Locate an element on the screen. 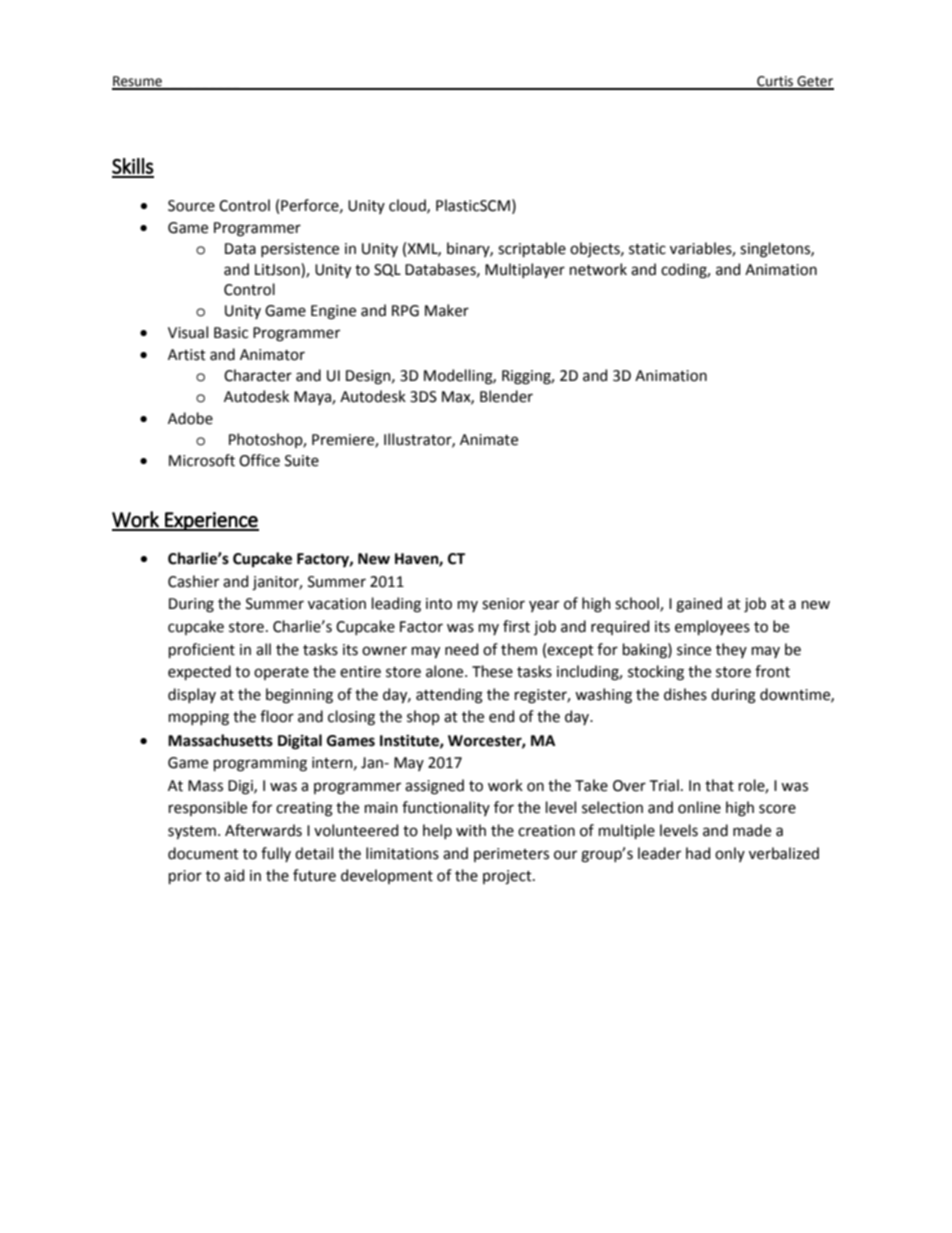  Curtis is located at coordinates (775, 82).
